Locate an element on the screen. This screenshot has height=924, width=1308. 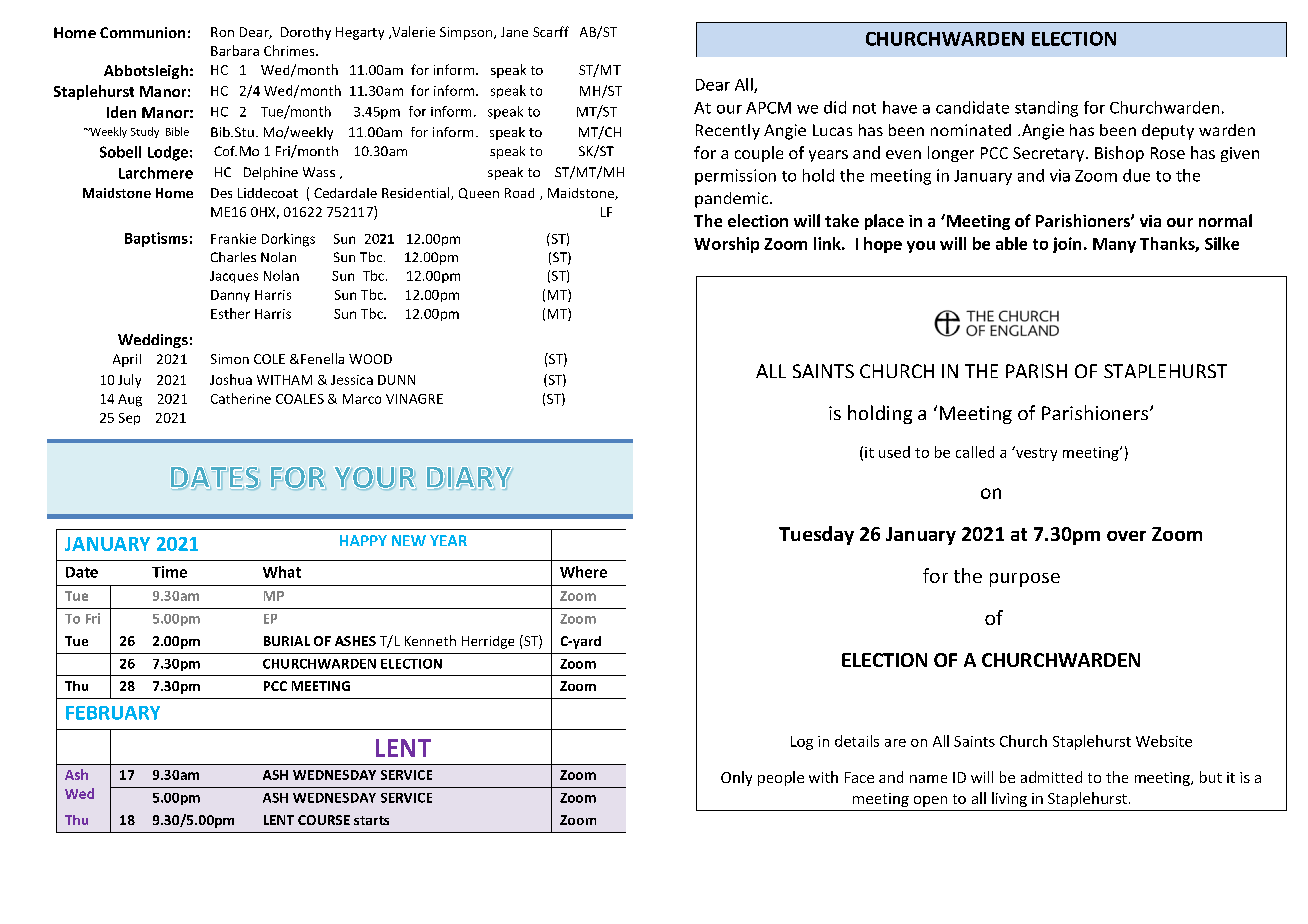
Barbara is located at coordinates (235, 50).
